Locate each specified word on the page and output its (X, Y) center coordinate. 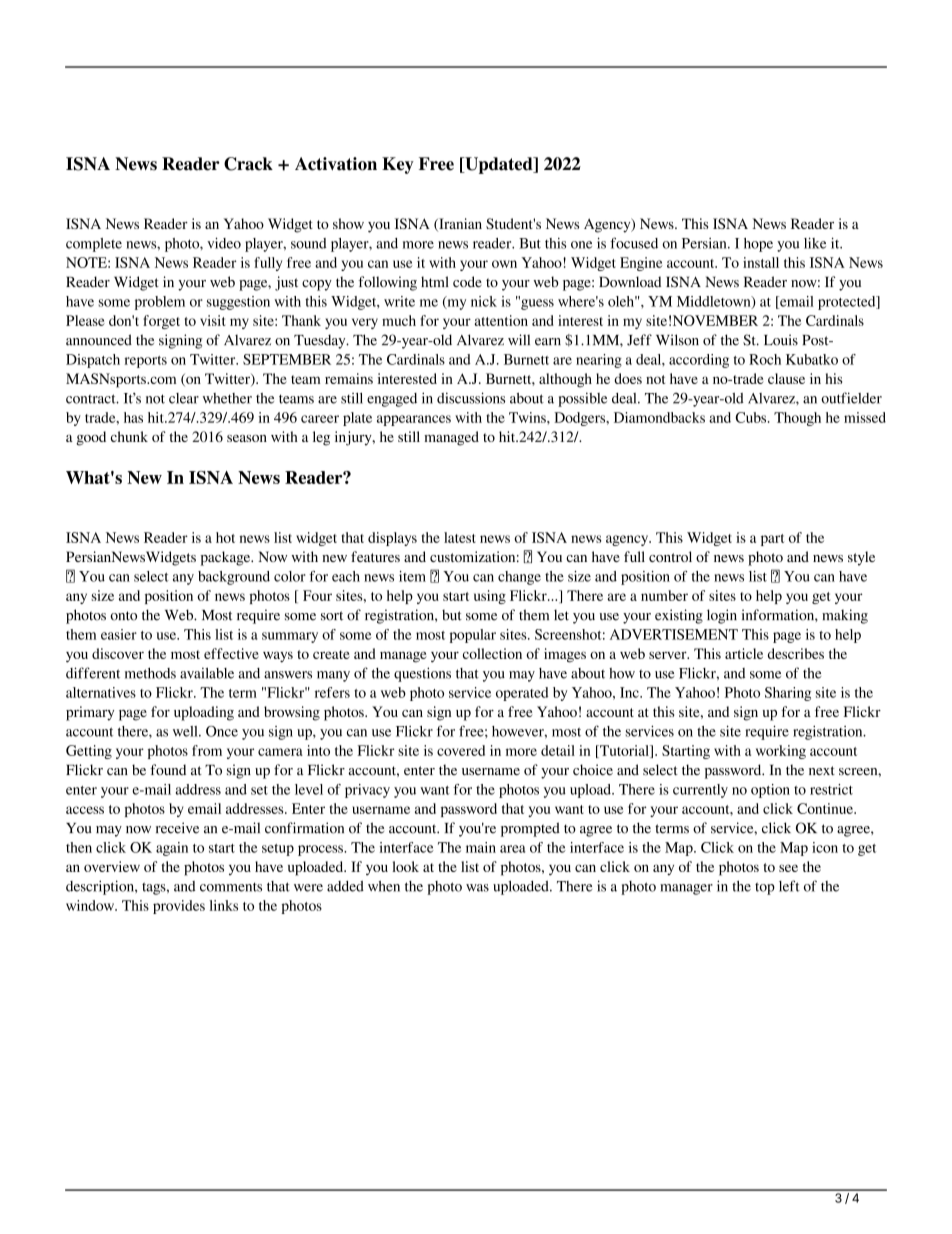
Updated (499, 165)
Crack (248, 164)
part (772, 540)
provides (179, 907)
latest (460, 537)
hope (758, 245)
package (227, 558)
